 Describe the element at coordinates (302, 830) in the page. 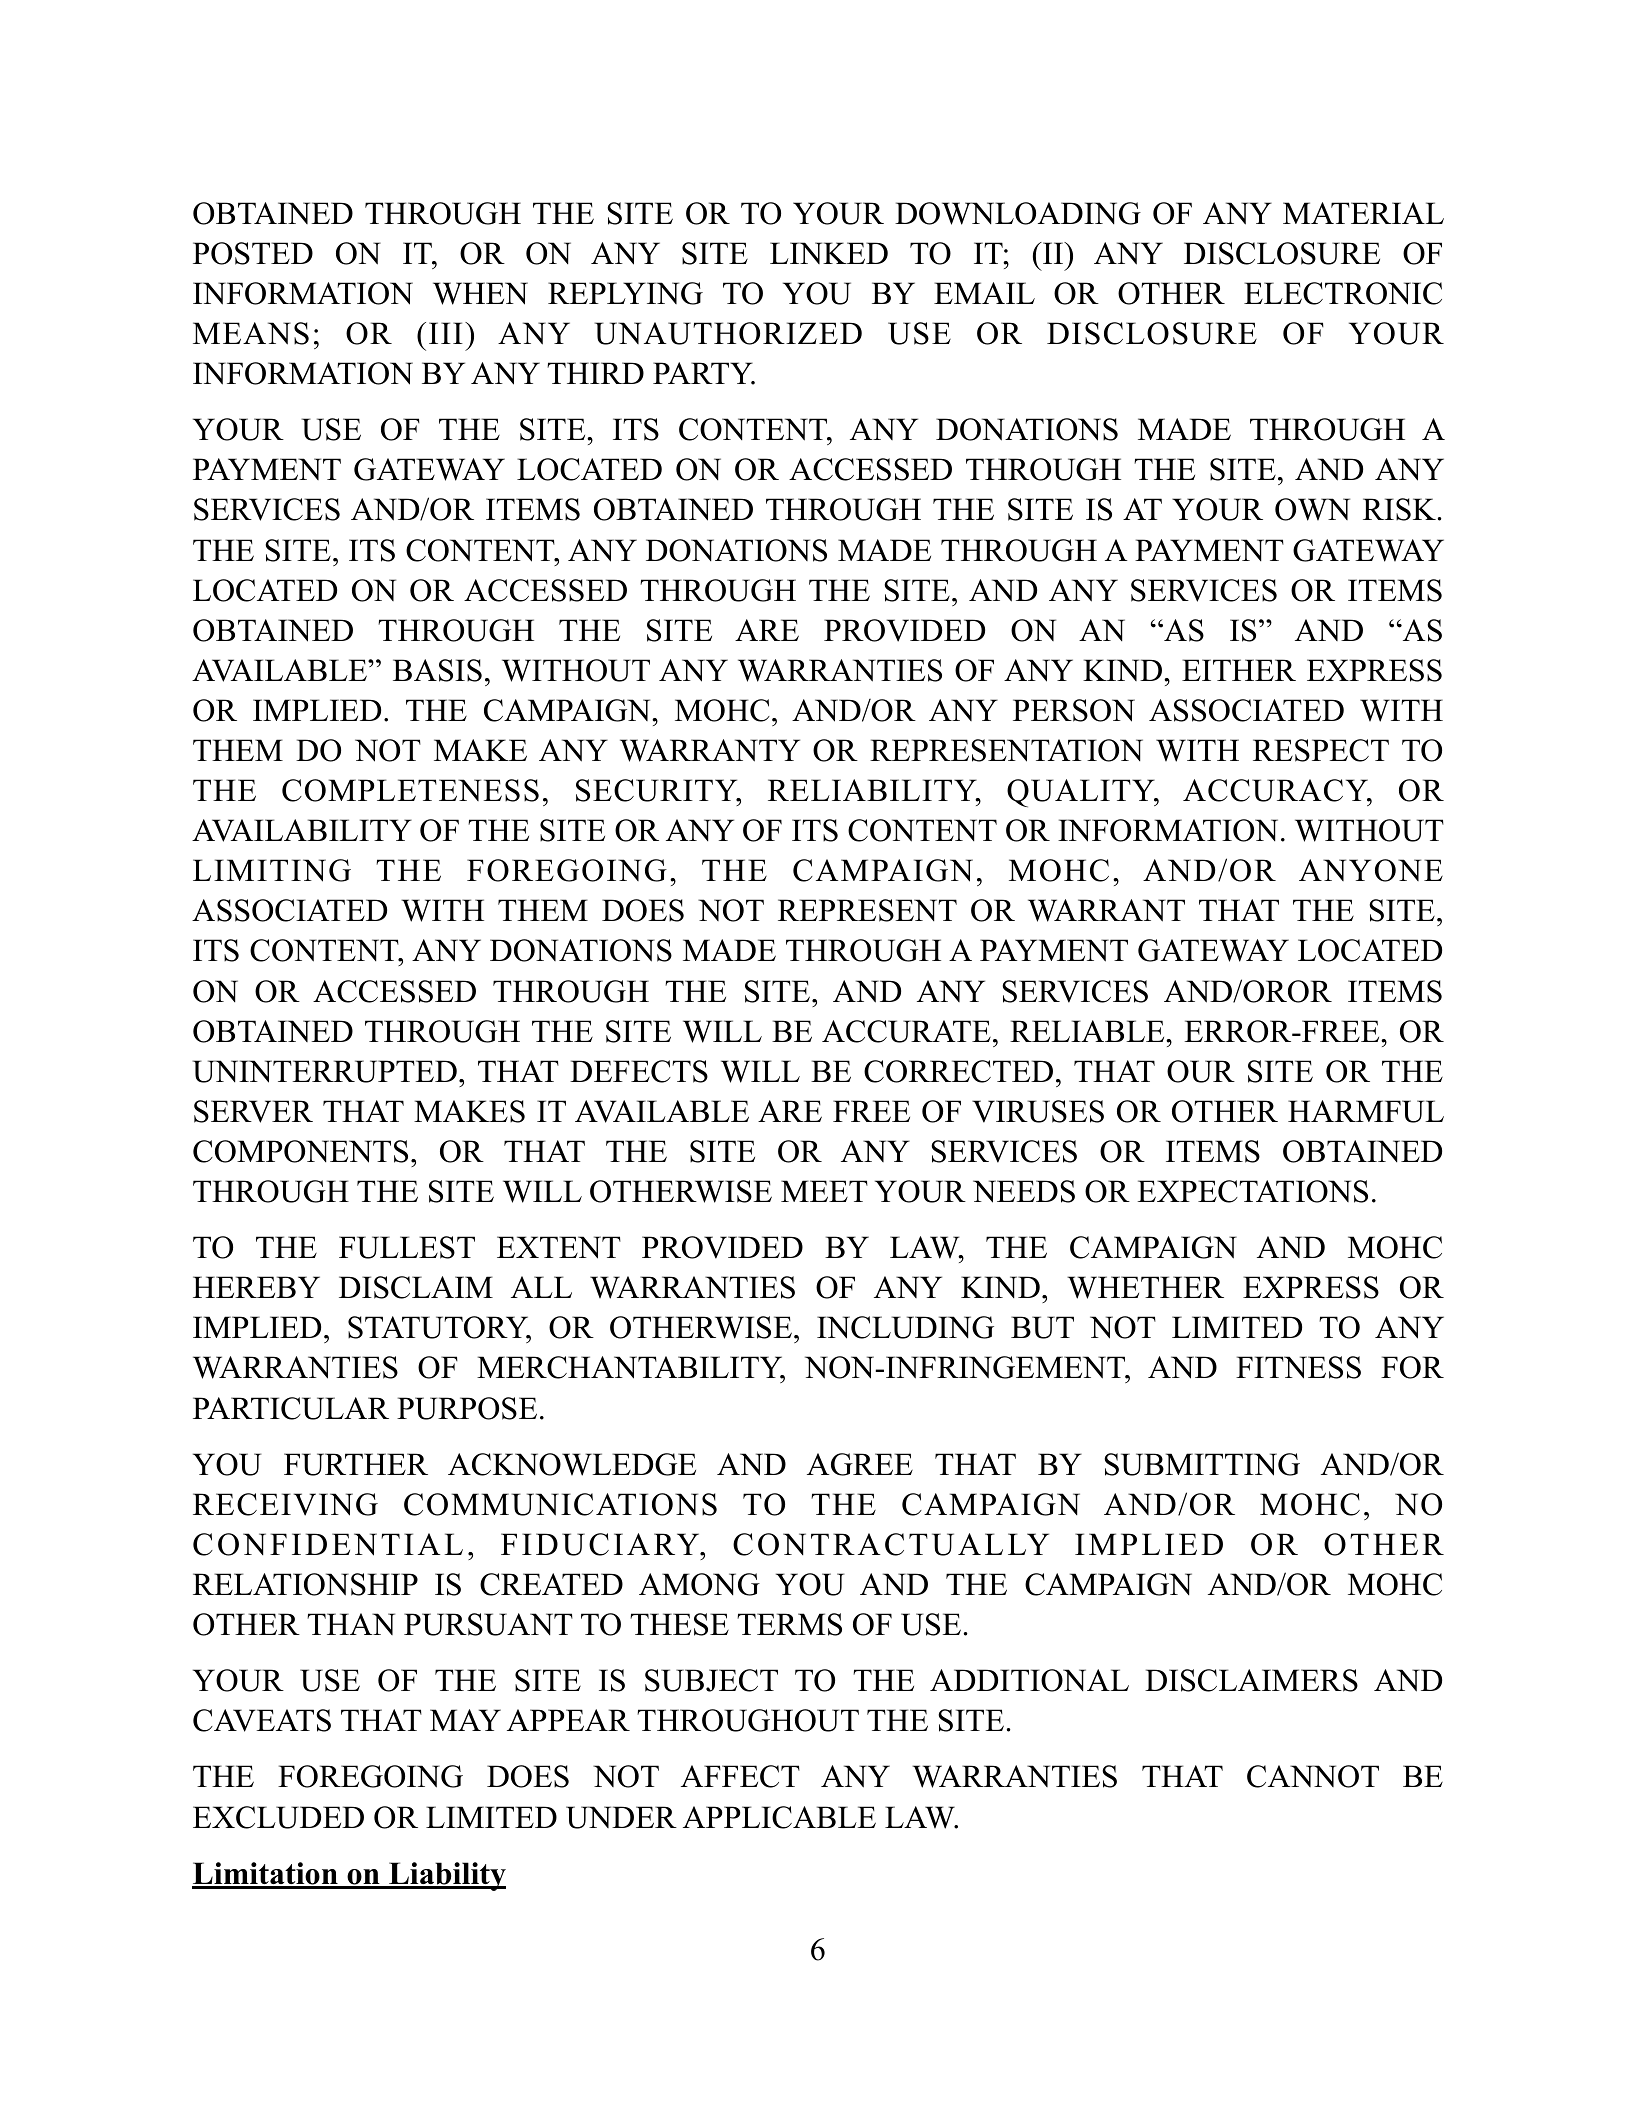

I see `AVAILABILITY` at that location.
